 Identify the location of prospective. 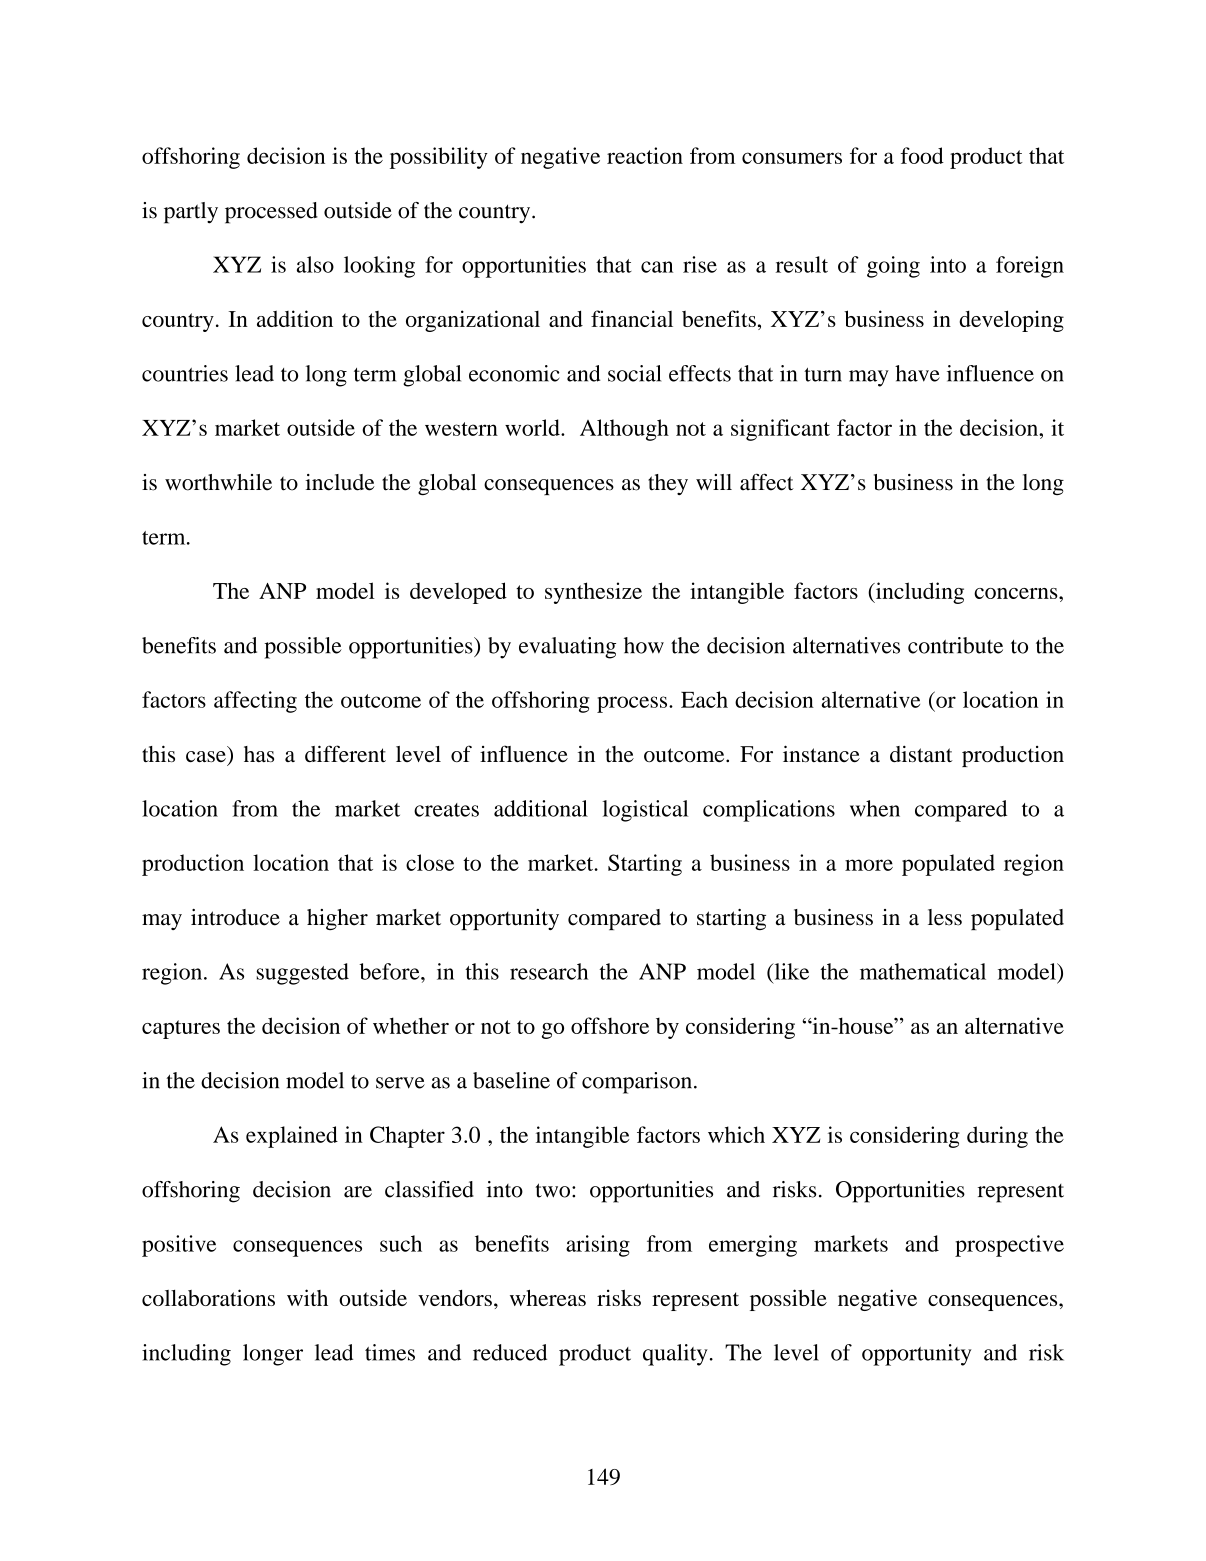
(1009, 1246).
